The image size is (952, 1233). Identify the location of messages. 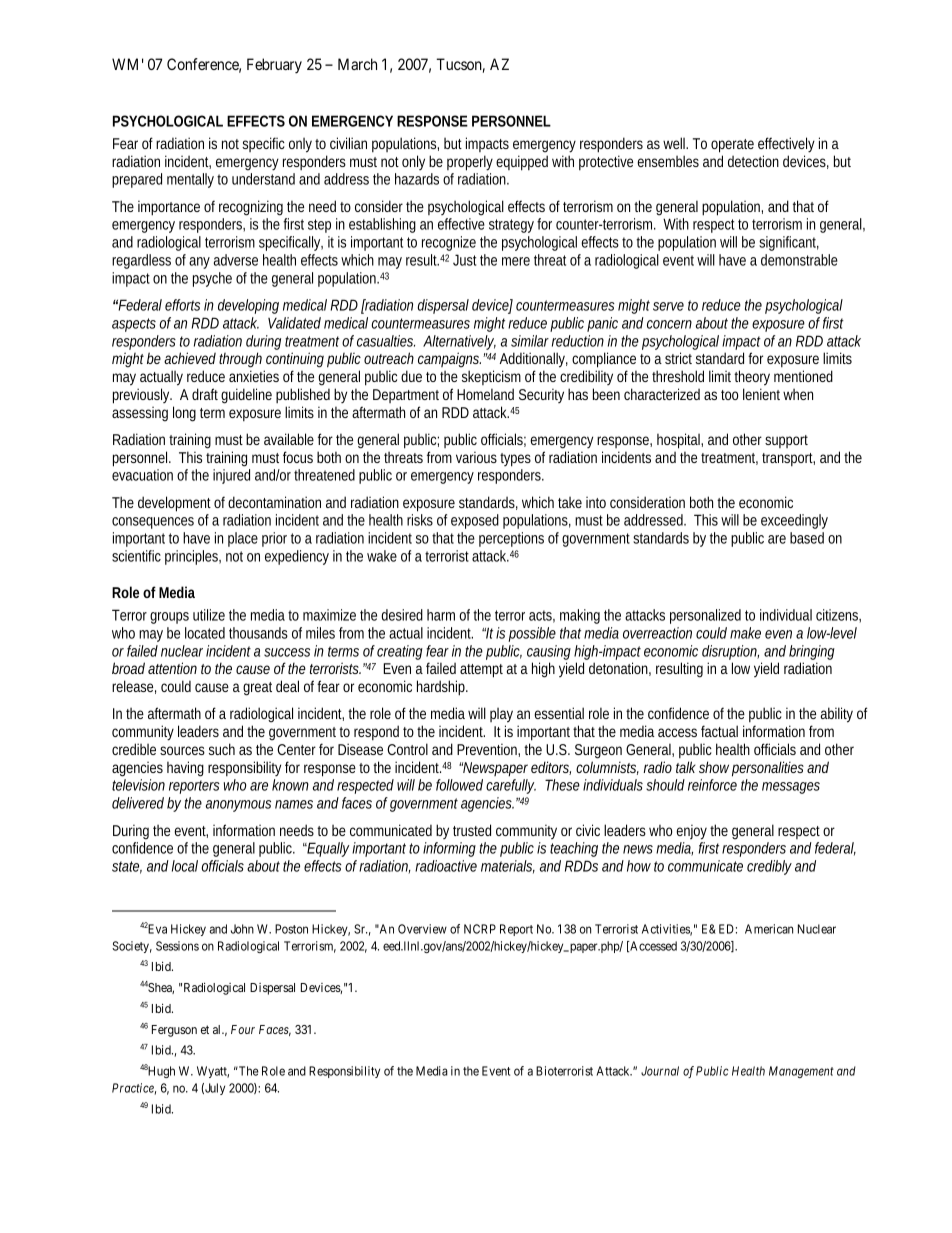
(791, 788).
